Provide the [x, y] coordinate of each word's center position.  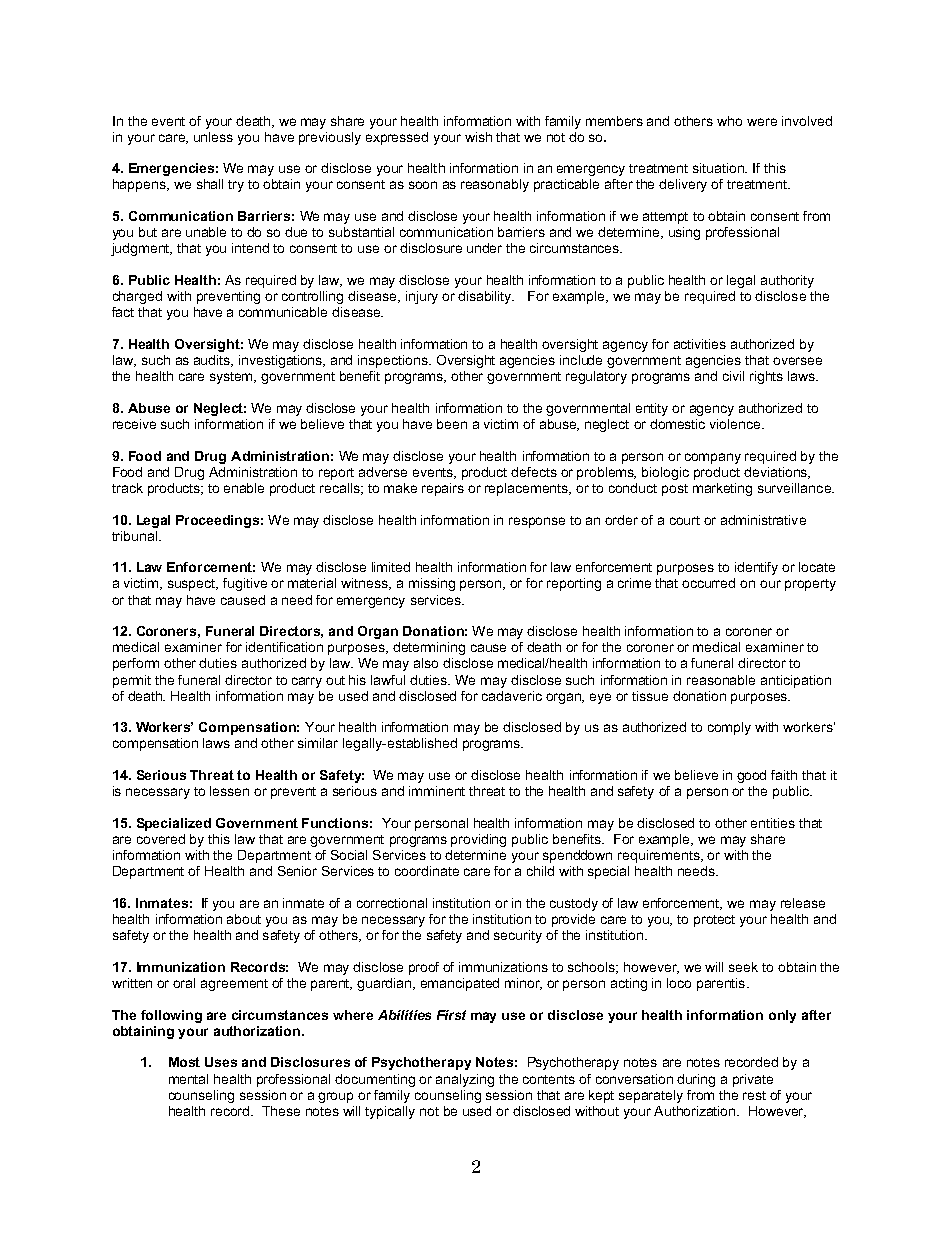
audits [213, 361]
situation [720, 168]
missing [432, 584]
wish [478, 137]
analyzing [465, 1080]
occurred [708, 583]
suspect [193, 585]
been [452, 424]
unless [213, 137]
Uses [221, 1062]
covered [161, 839]
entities [773, 823]
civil [733, 376]
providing [478, 840]
